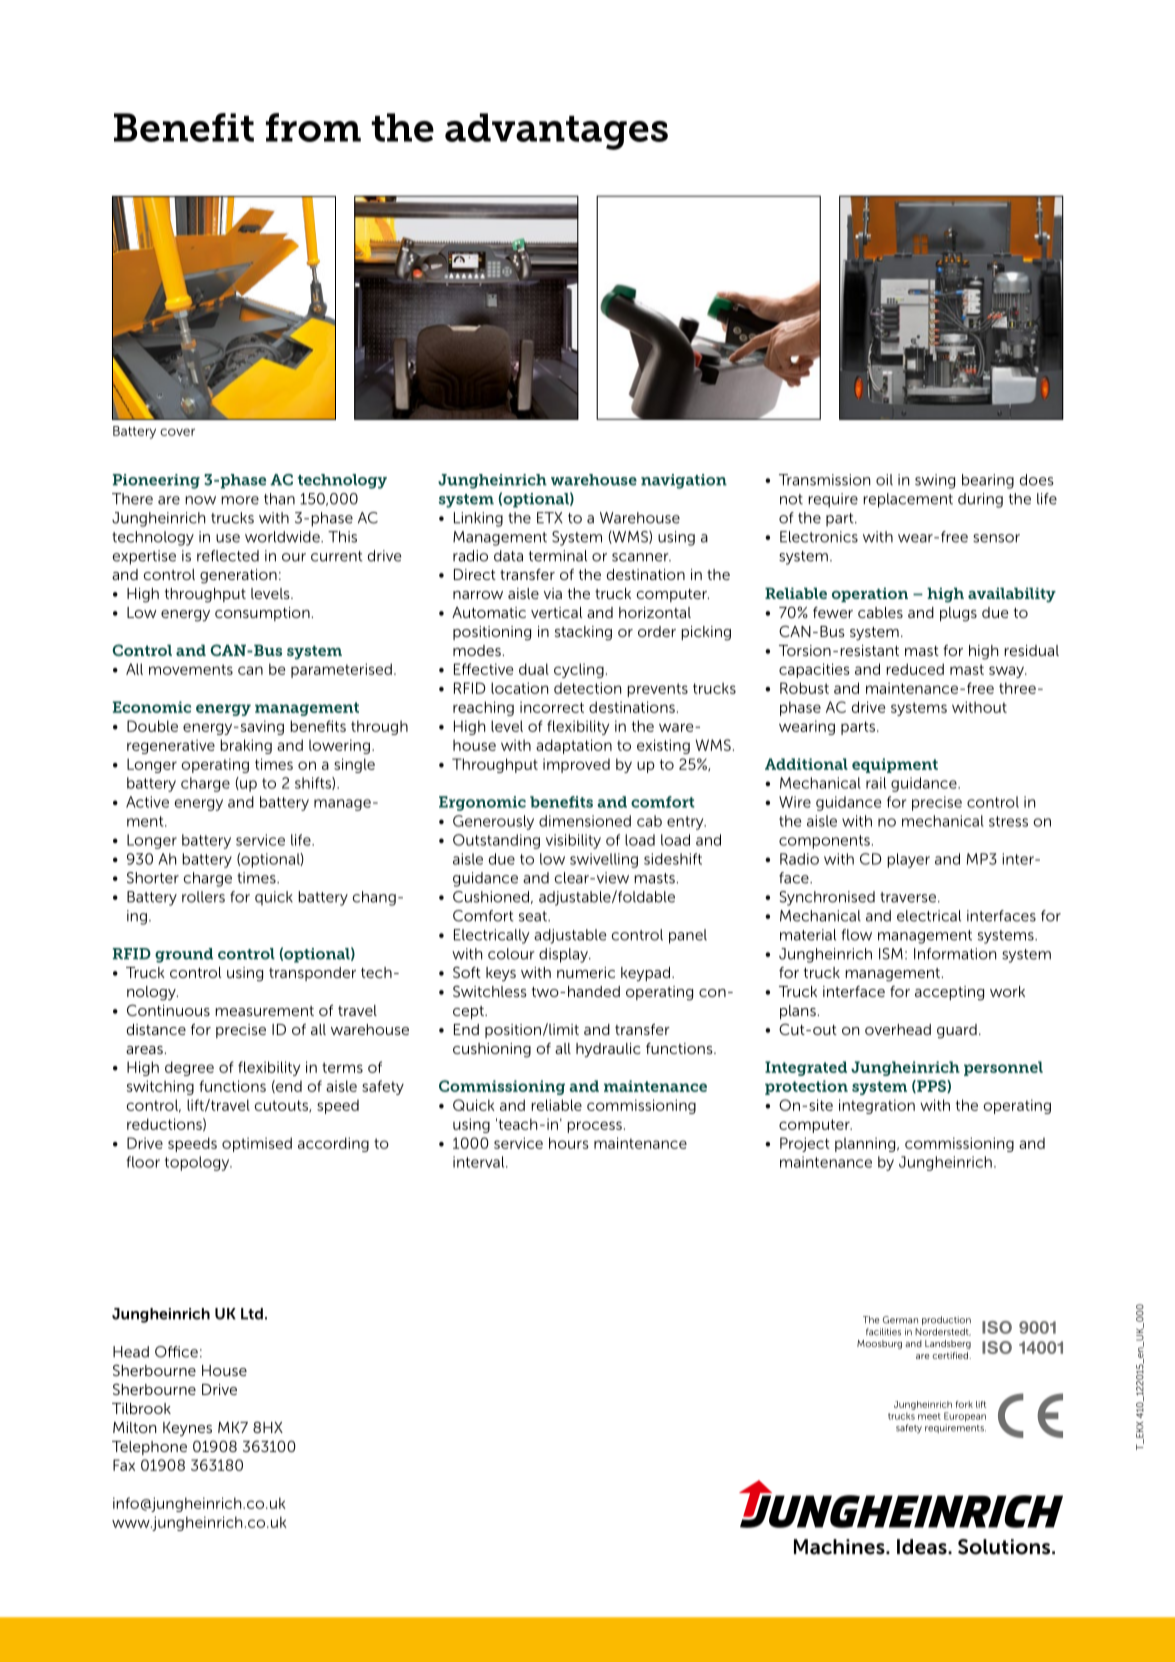 This page has height=1662, width=1175. What do you see at coordinates (246, 746) in the page?
I see `braking` at bounding box center [246, 746].
